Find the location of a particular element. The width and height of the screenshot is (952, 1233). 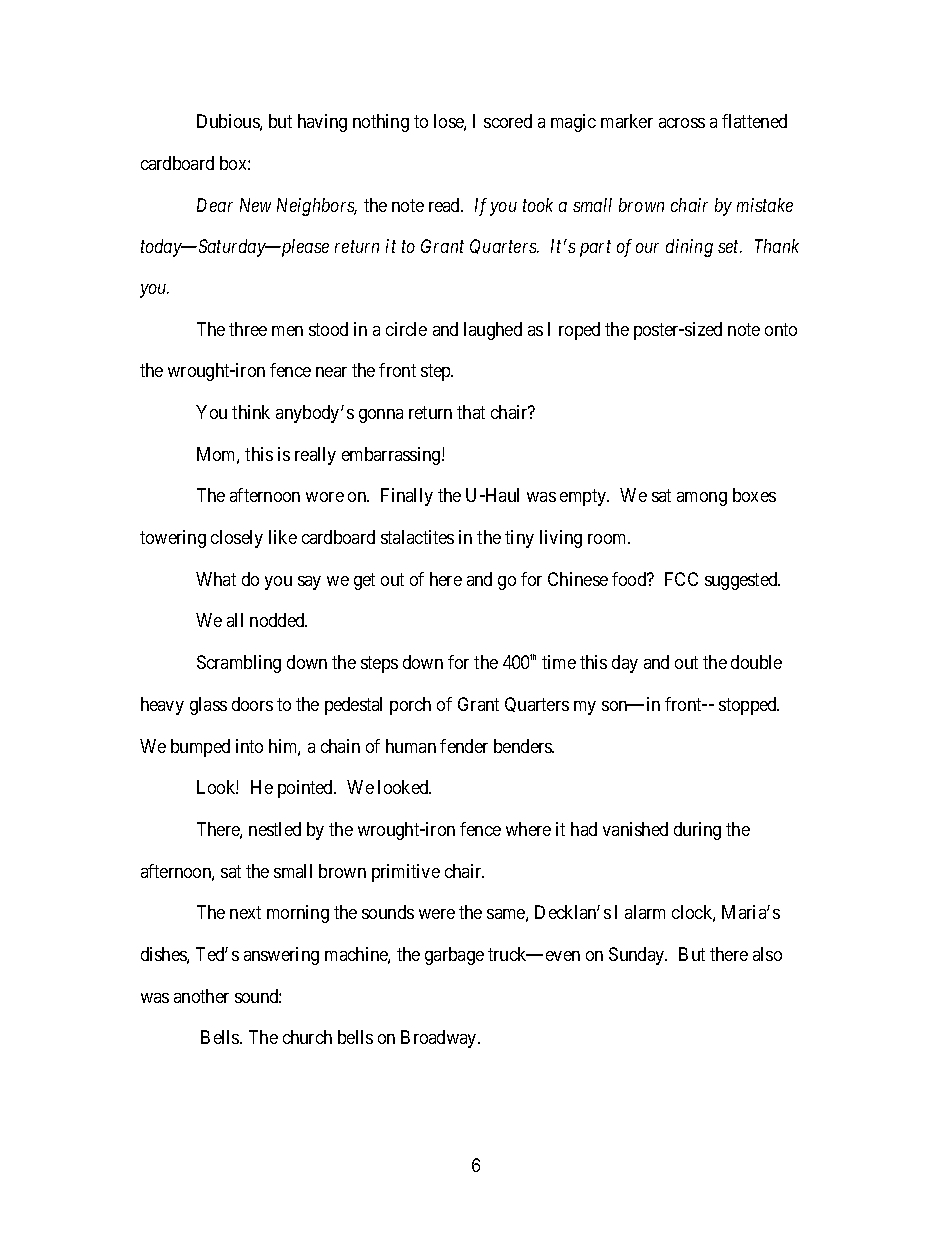

that is located at coordinates (471, 412).
